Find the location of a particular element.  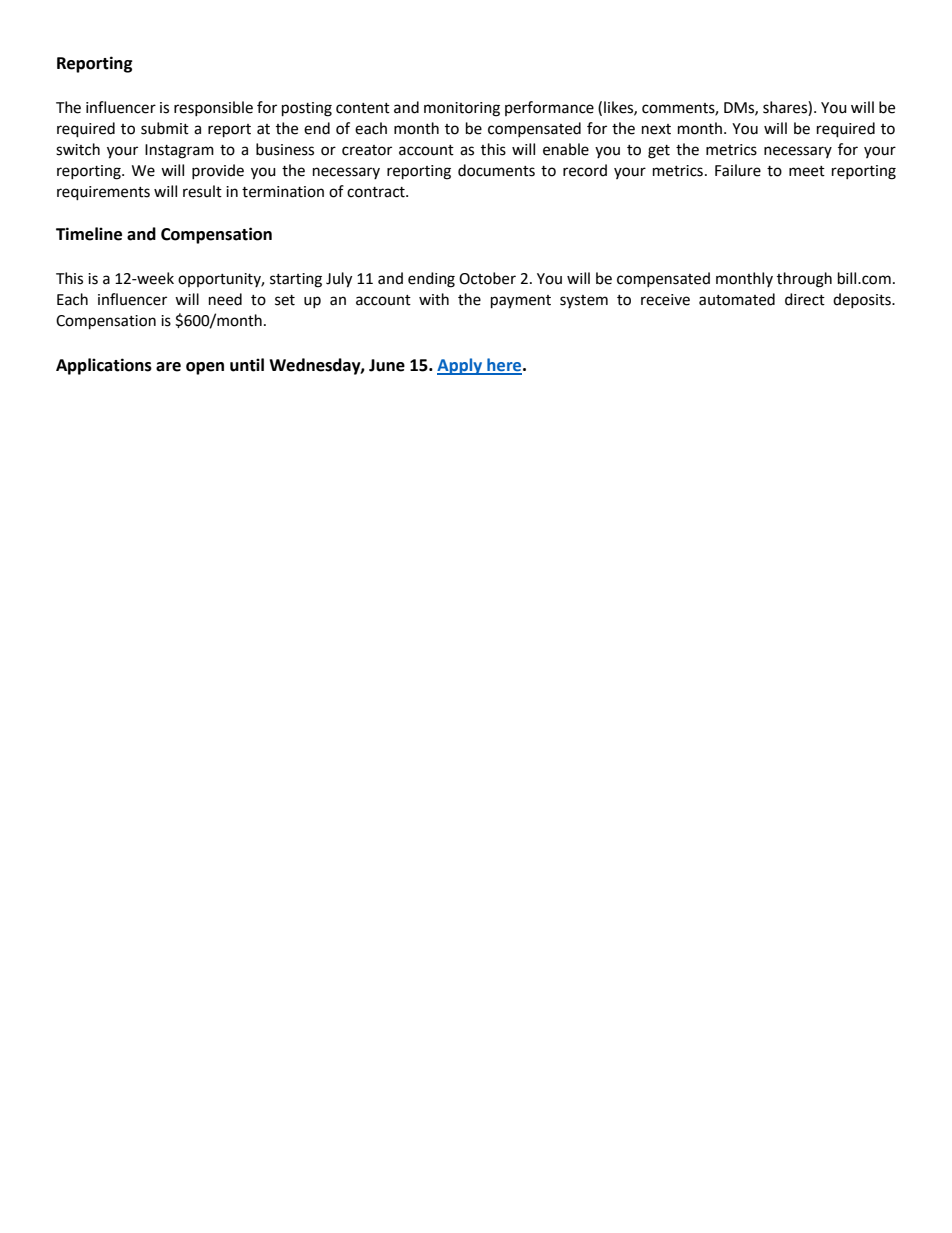

October is located at coordinates (487, 278).
